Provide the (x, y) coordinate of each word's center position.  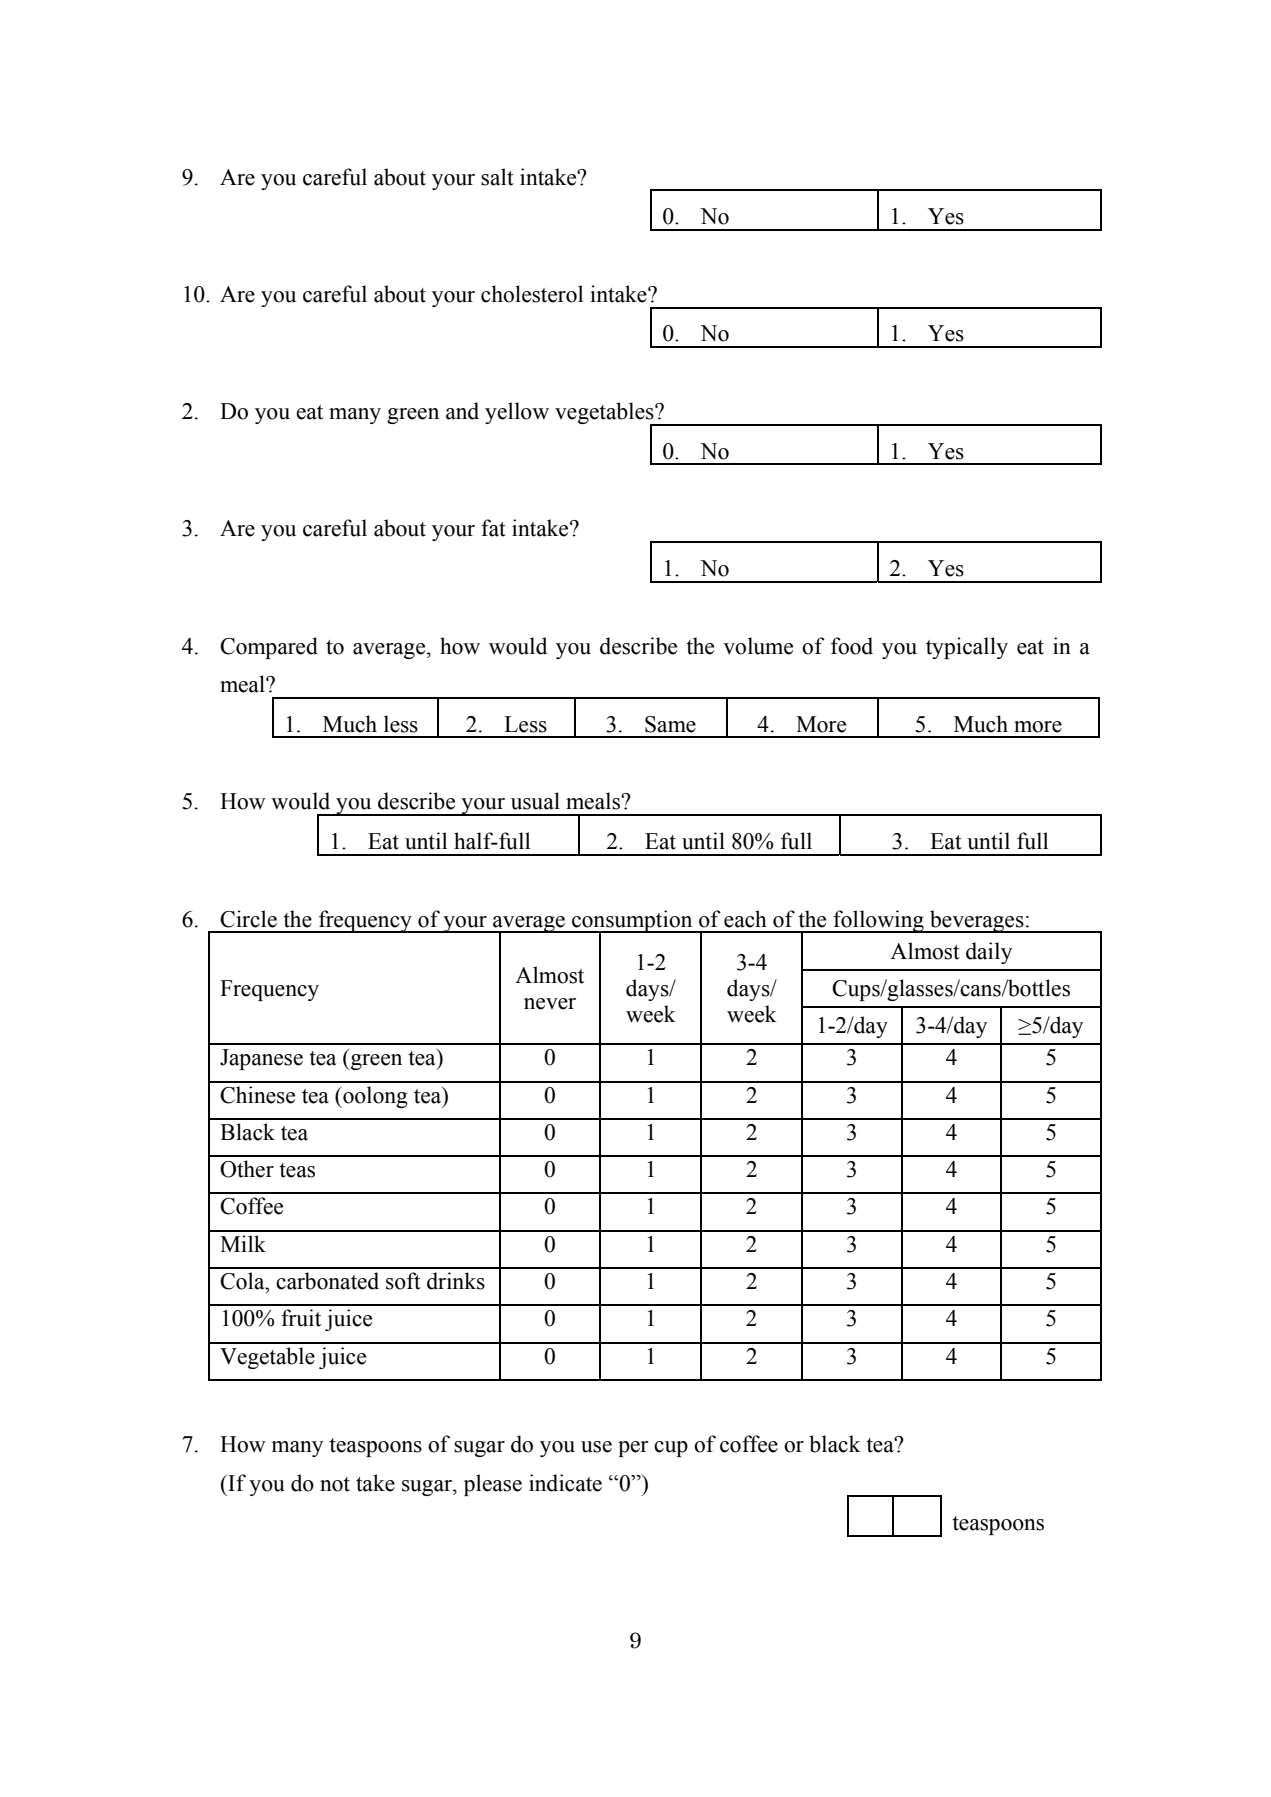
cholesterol (532, 294)
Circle (248, 919)
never (550, 1004)
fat (493, 528)
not (335, 1484)
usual (535, 801)
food (852, 646)
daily (989, 953)
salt (497, 177)
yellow (517, 413)
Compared (269, 648)
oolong (374, 1097)
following (878, 921)
